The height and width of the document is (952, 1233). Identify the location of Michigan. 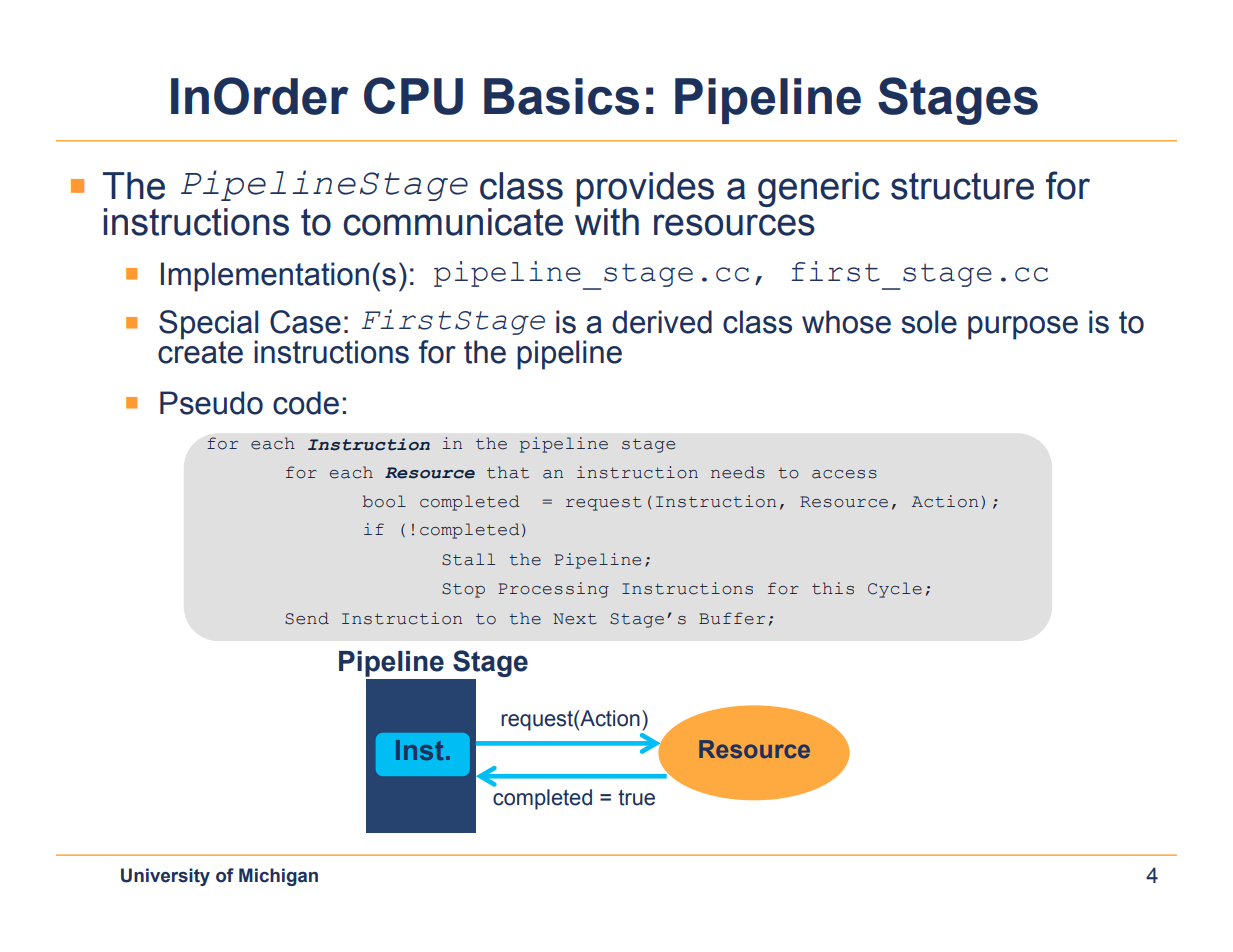
(278, 877).
